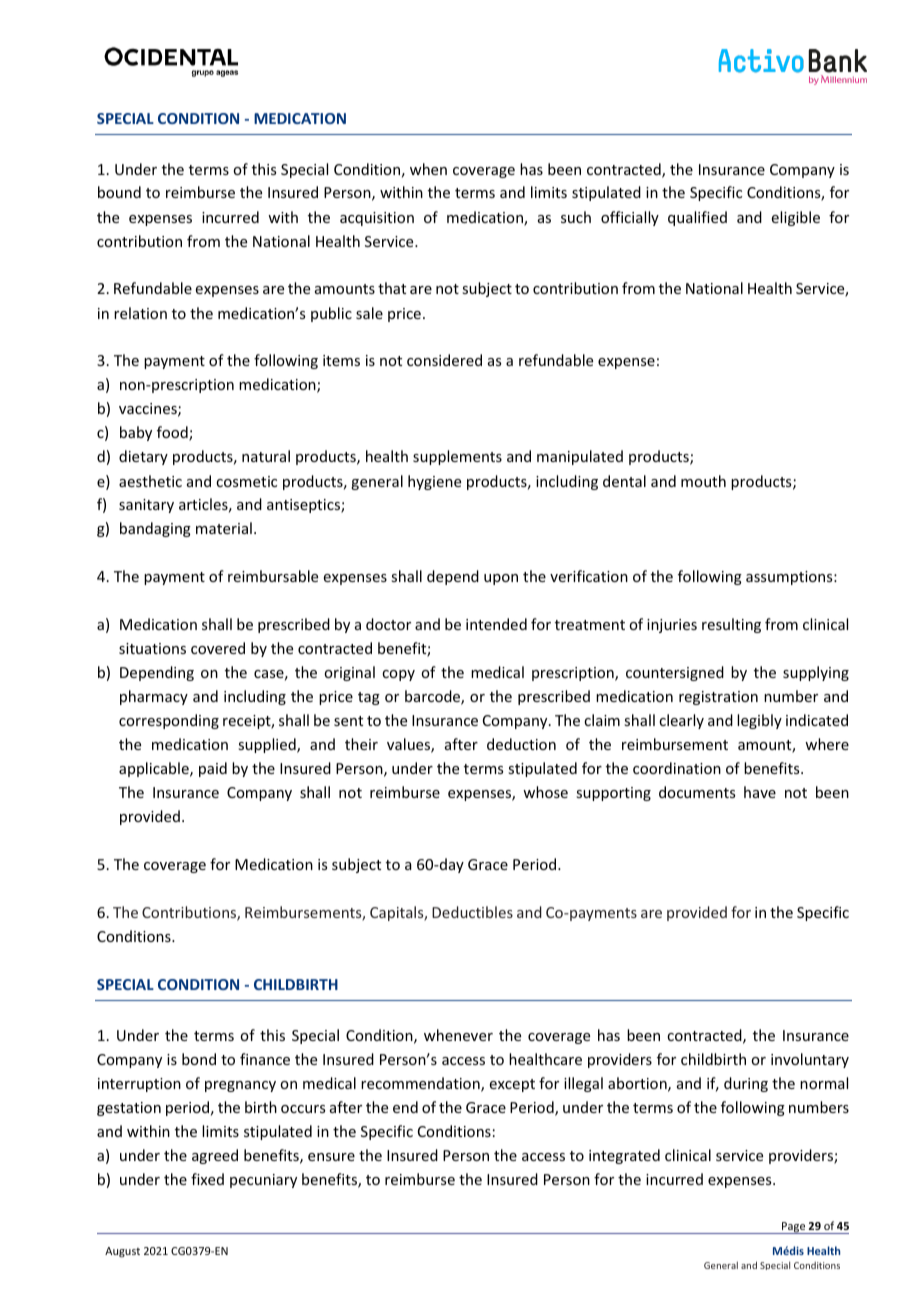  What do you see at coordinates (731, 625) in the screenshot?
I see `resulting` at bounding box center [731, 625].
